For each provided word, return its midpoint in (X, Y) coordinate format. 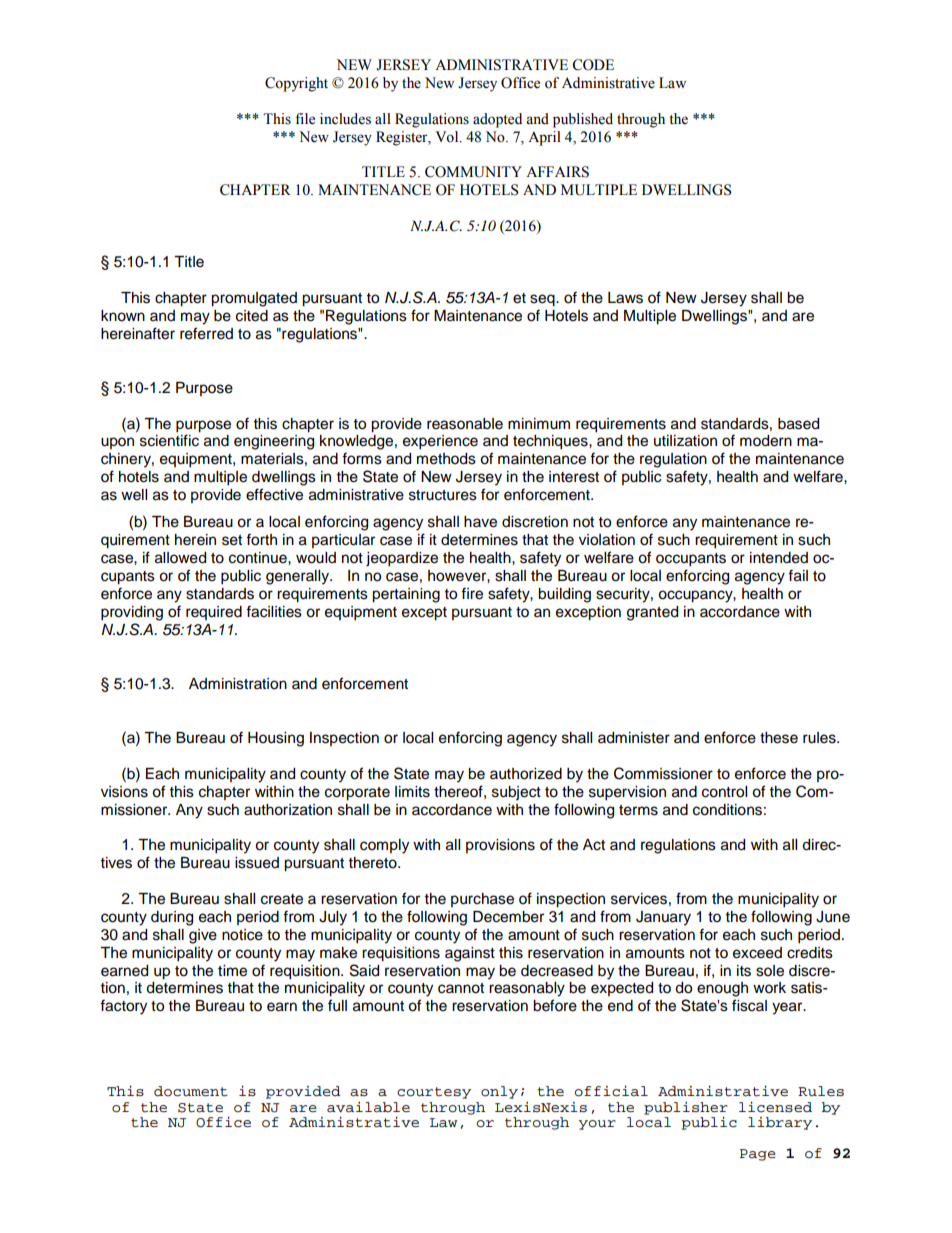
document (191, 1091)
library (780, 1123)
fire (472, 593)
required (214, 613)
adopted (497, 120)
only (499, 1092)
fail (798, 575)
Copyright (296, 84)
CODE (593, 65)
